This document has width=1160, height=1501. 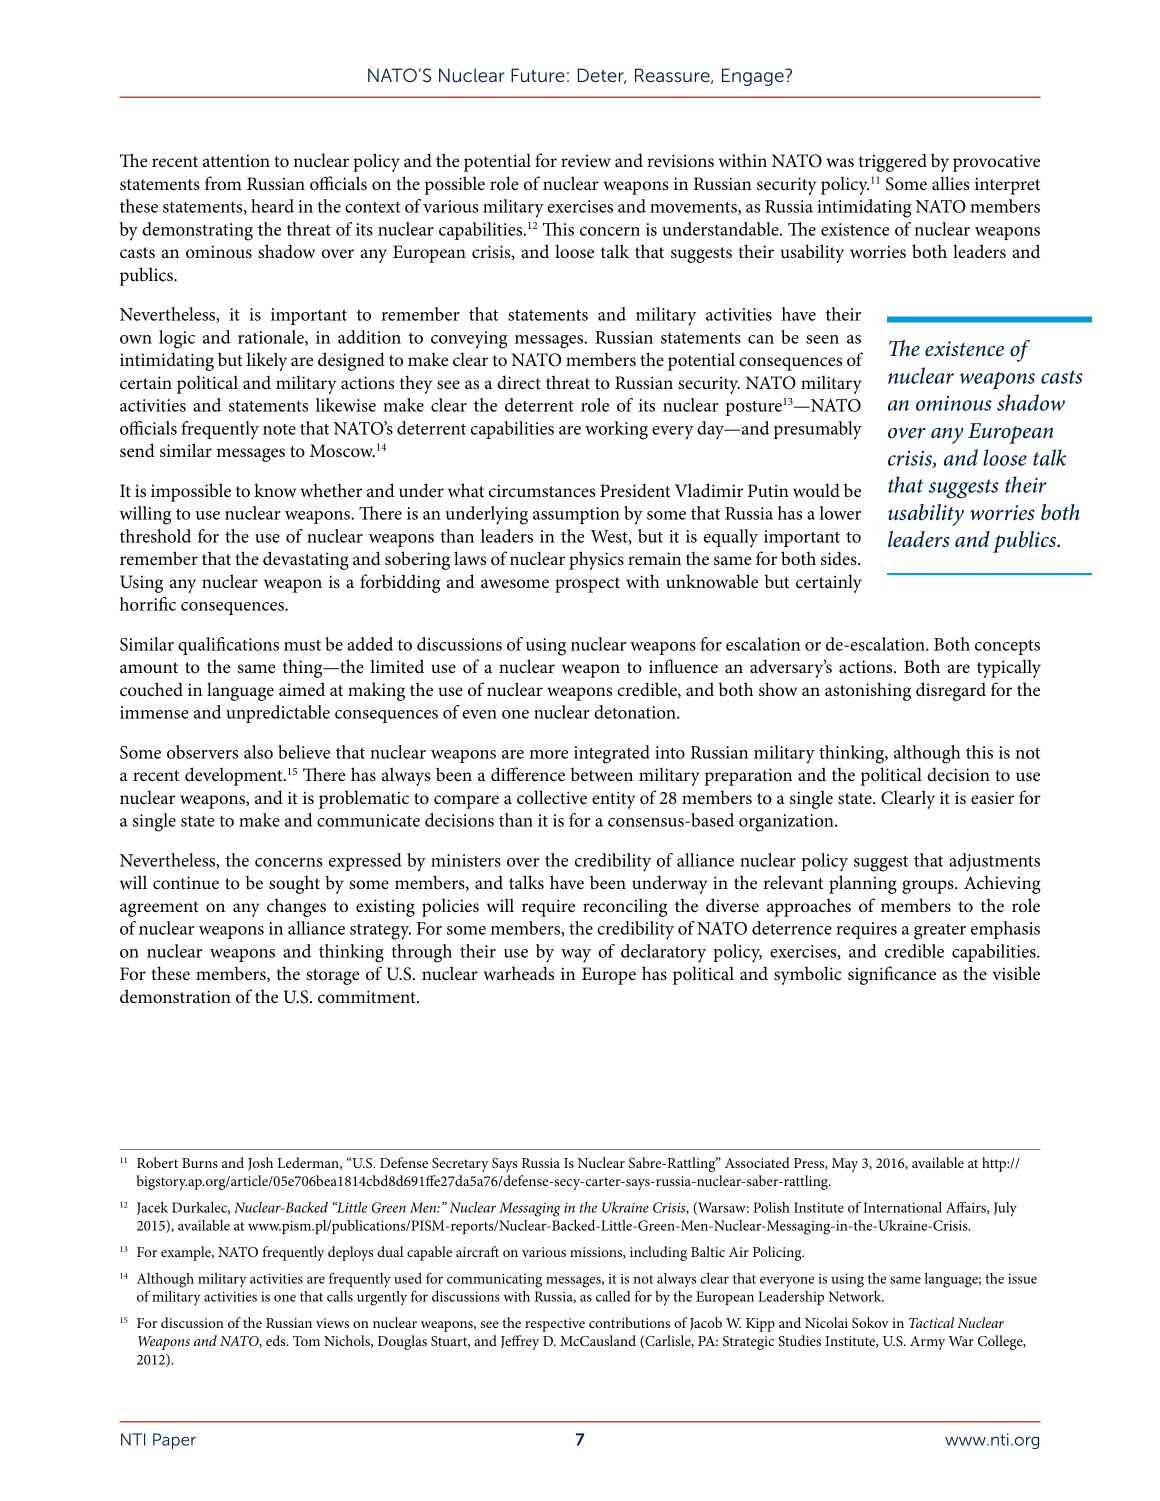 What do you see at coordinates (520, 1342) in the document?
I see `Jeffrey` at bounding box center [520, 1342].
